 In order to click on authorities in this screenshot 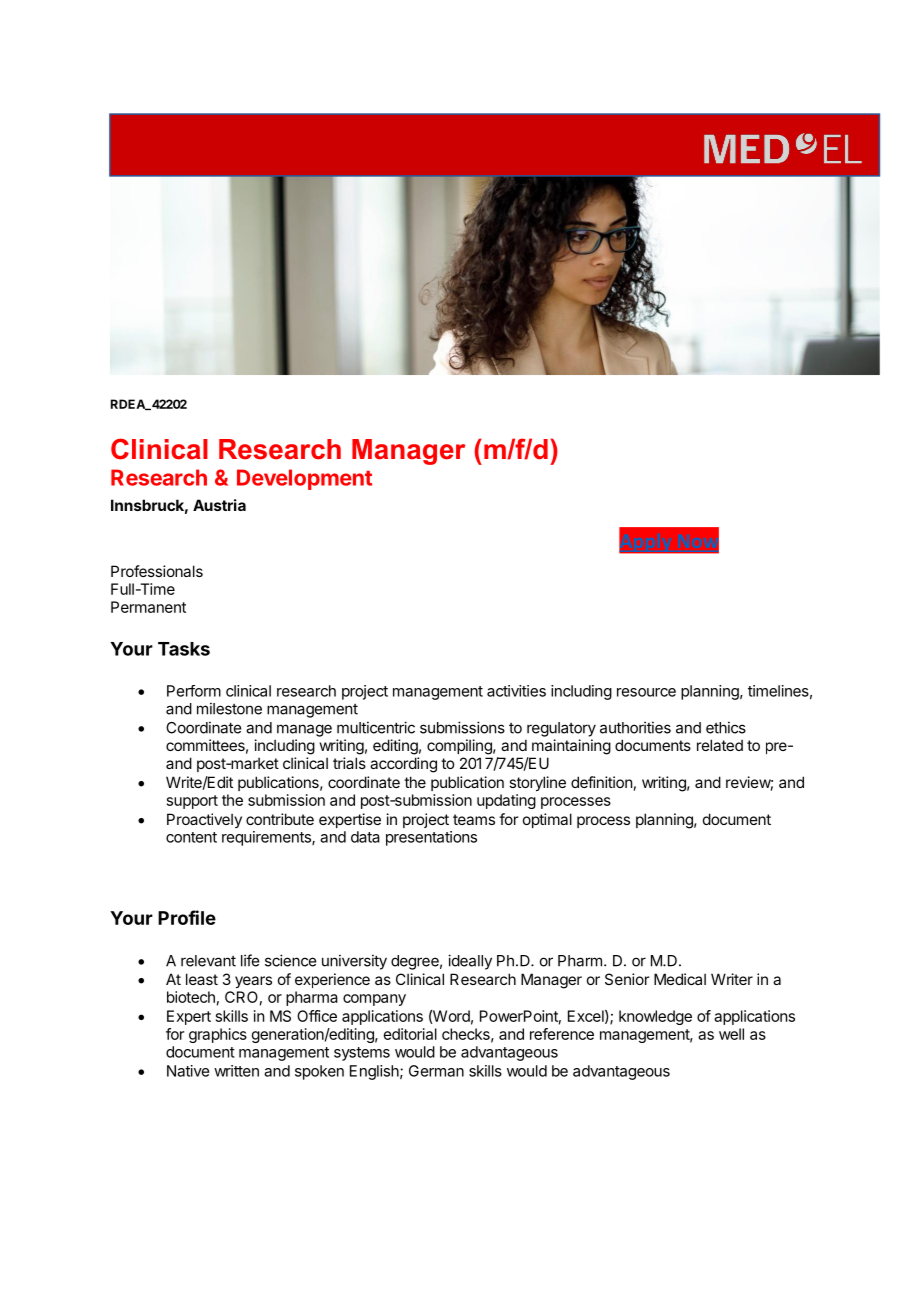, I will do `click(635, 727)`.
